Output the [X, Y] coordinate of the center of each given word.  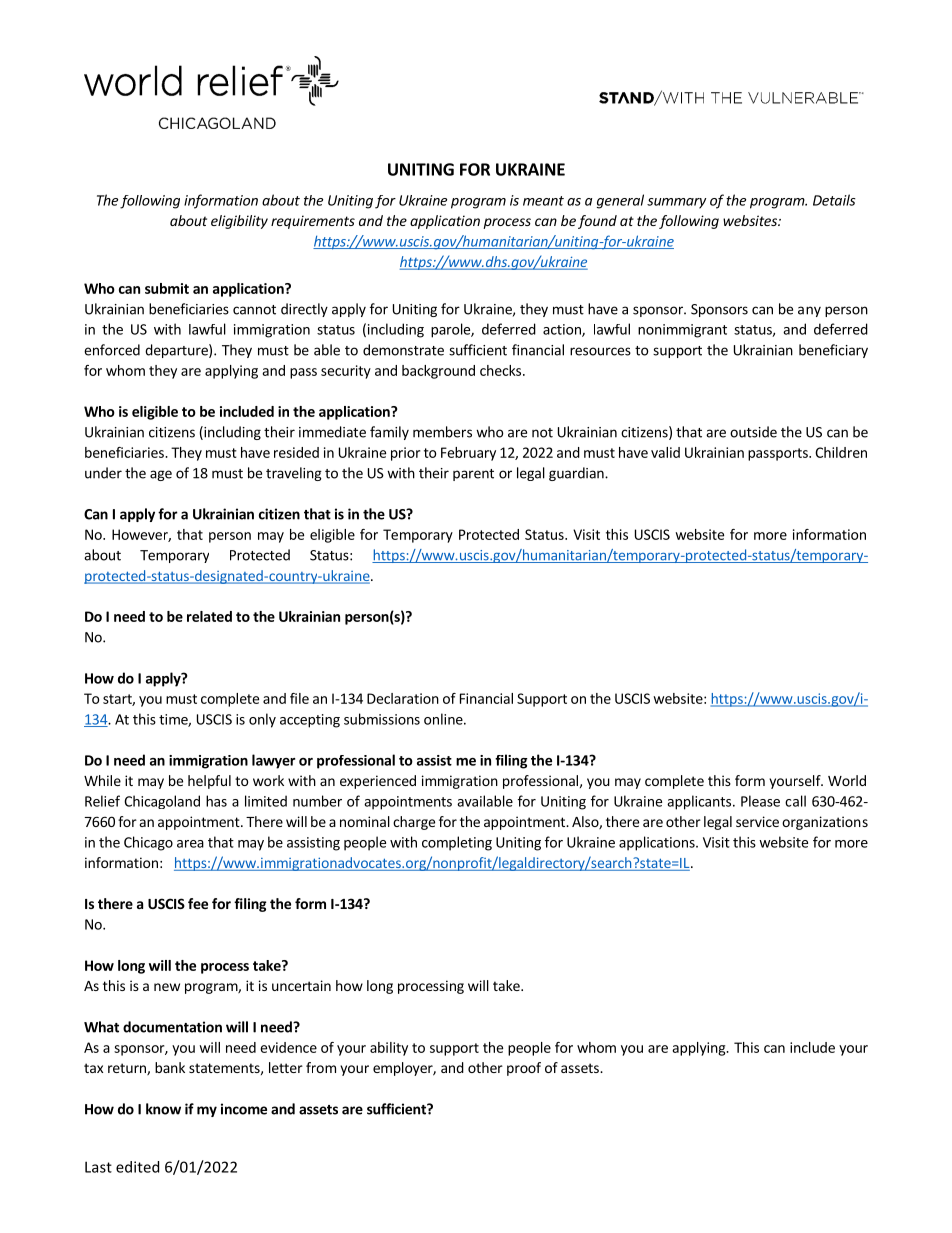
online [444, 719]
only [262, 720]
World [847, 780]
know [163, 1109]
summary [676, 203]
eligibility [239, 222]
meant [543, 201]
